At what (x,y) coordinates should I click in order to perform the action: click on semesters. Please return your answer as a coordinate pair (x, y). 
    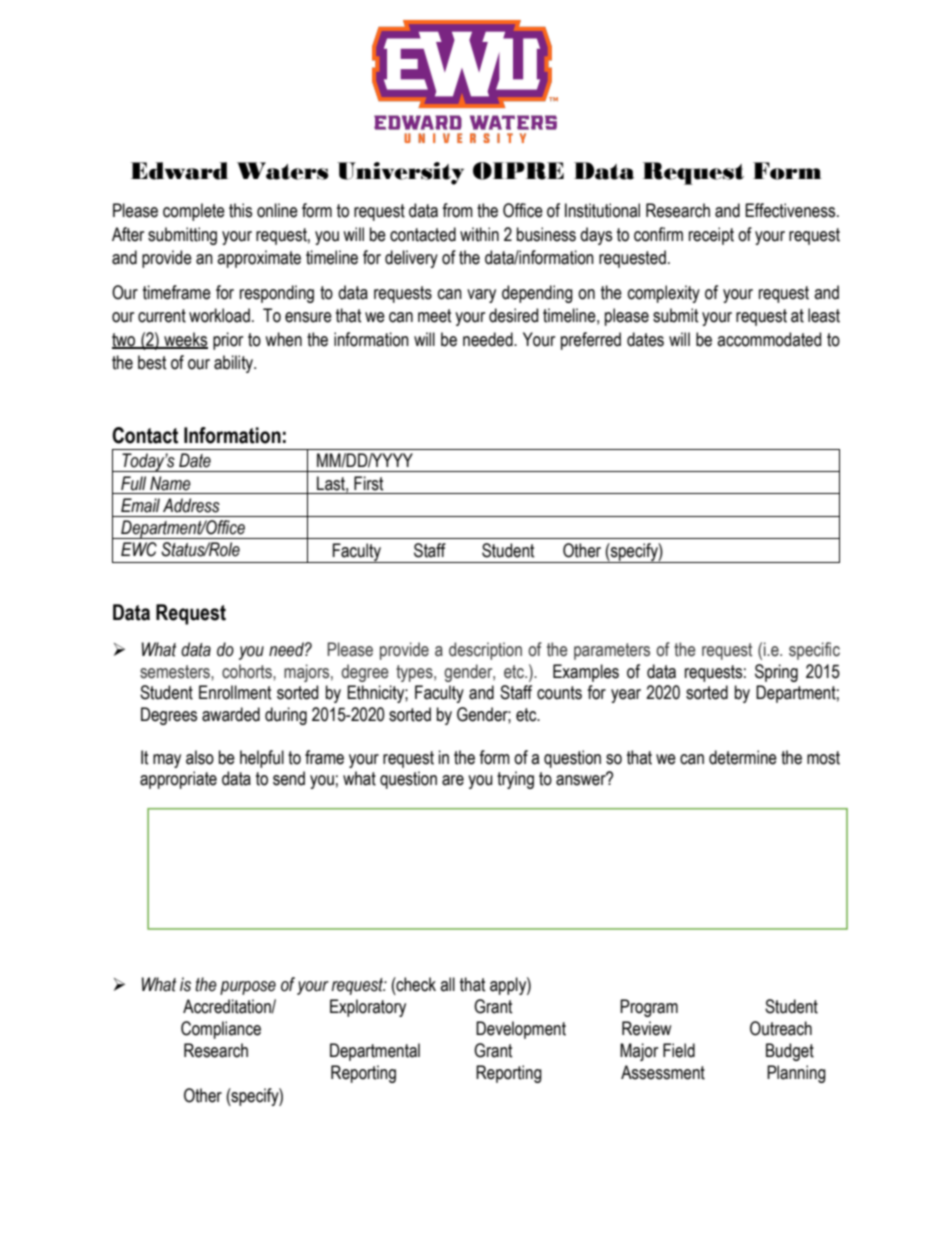
    Looking at the image, I should click on (176, 672).
